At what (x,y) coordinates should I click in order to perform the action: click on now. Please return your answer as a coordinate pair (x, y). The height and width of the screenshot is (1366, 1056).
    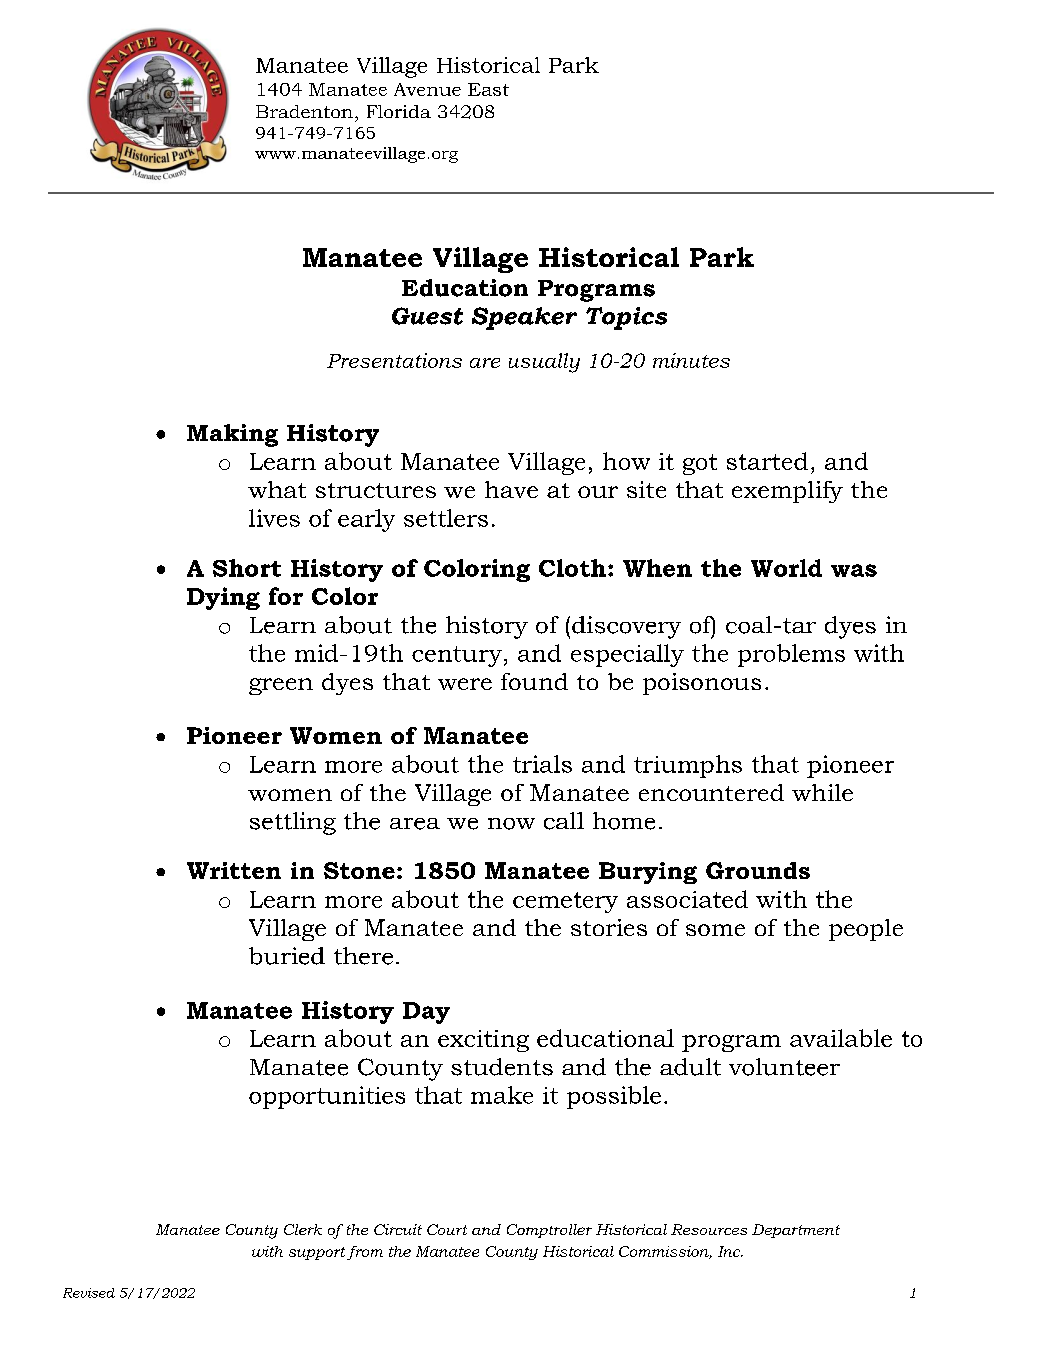
    Looking at the image, I should click on (511, 824).
